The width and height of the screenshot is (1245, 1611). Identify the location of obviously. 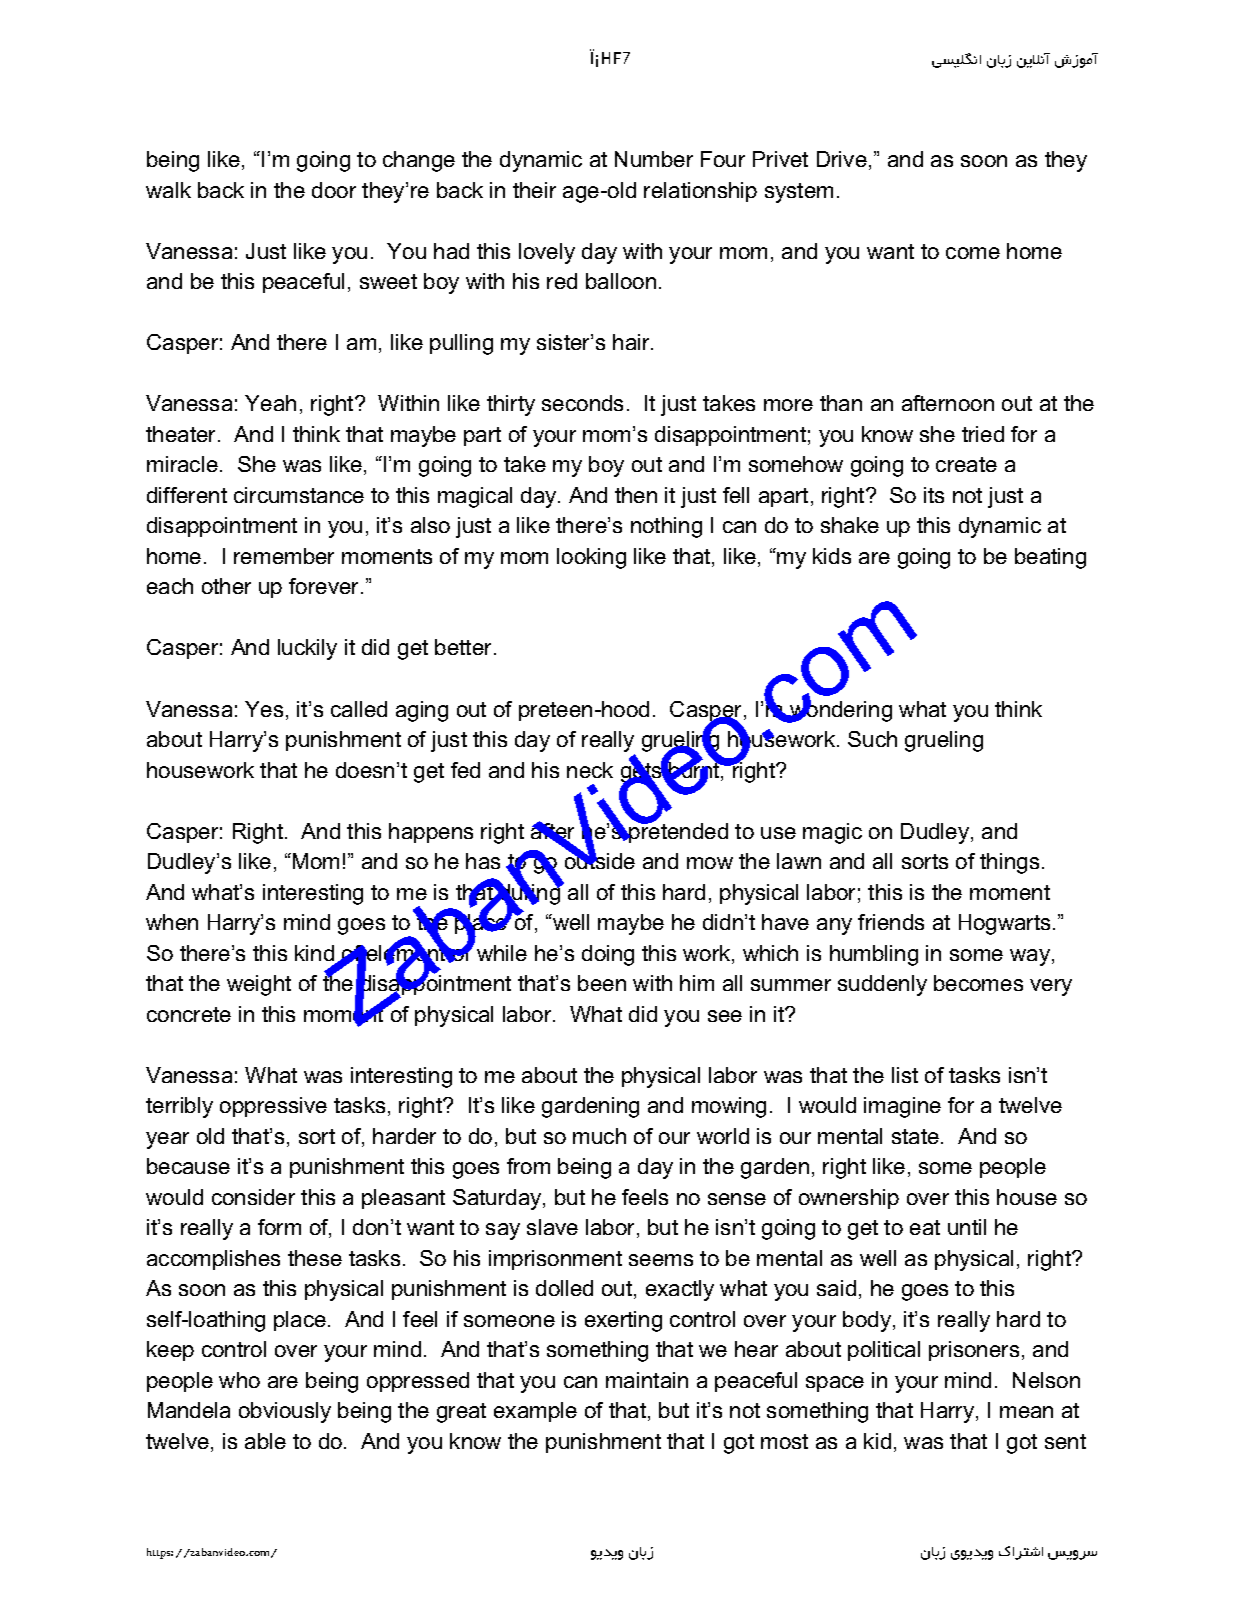
(285, 1412).
